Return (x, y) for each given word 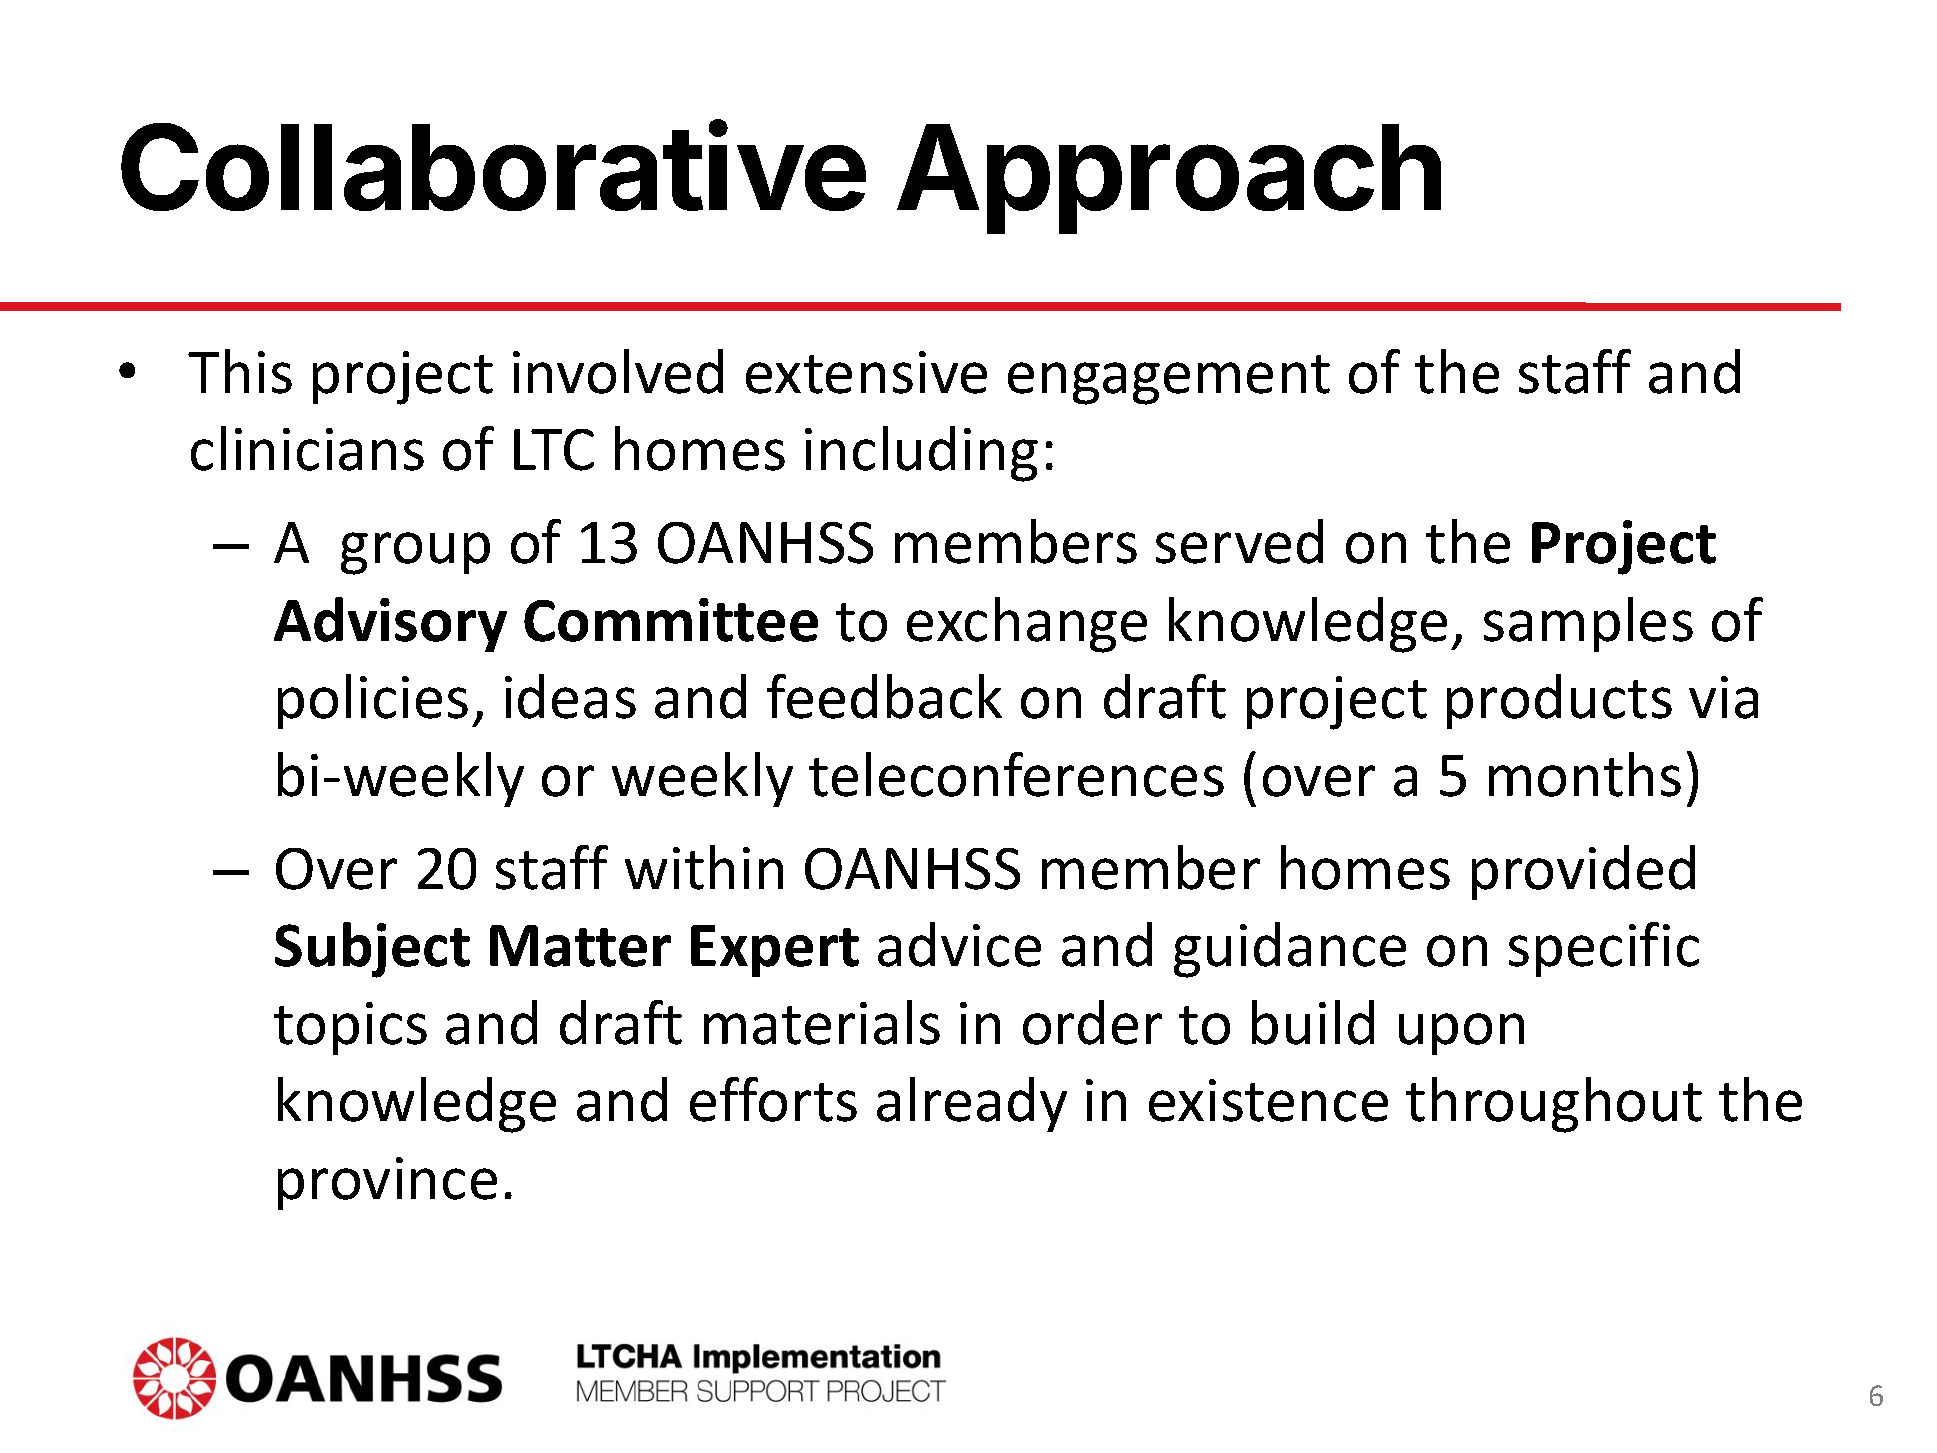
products (1559, 701)
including (921, 454)
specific (1604, 949)
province (387, 1183)
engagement (1169, 380)
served (1239, 541)
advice (959, 944)
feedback (884, 696)
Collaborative (493, 166)
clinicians (307, 448)
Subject (372, 950)
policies (373, 701)
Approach (1169, 179)
